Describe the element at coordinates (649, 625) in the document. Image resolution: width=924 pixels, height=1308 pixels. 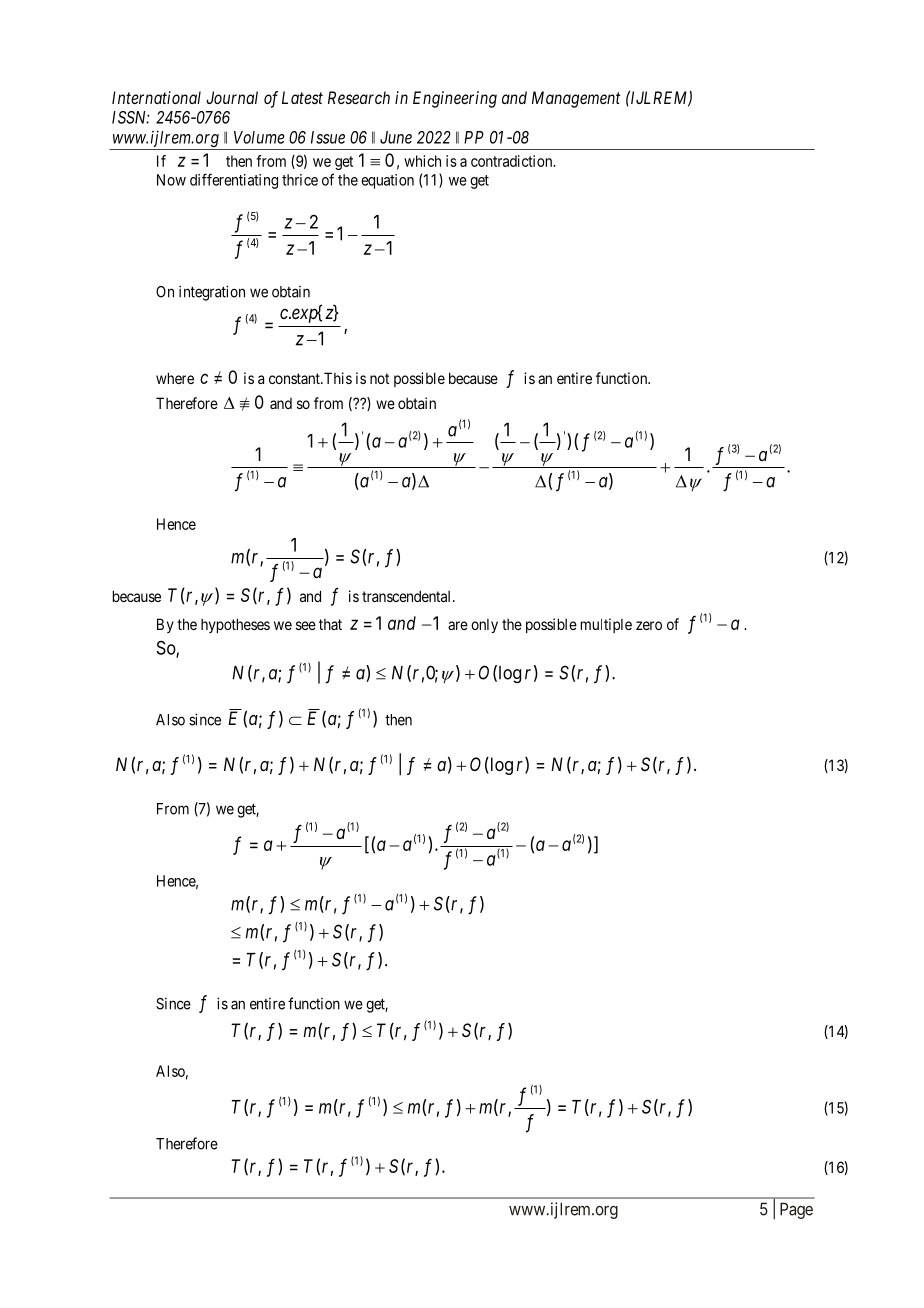
I see `zero` at that location.
